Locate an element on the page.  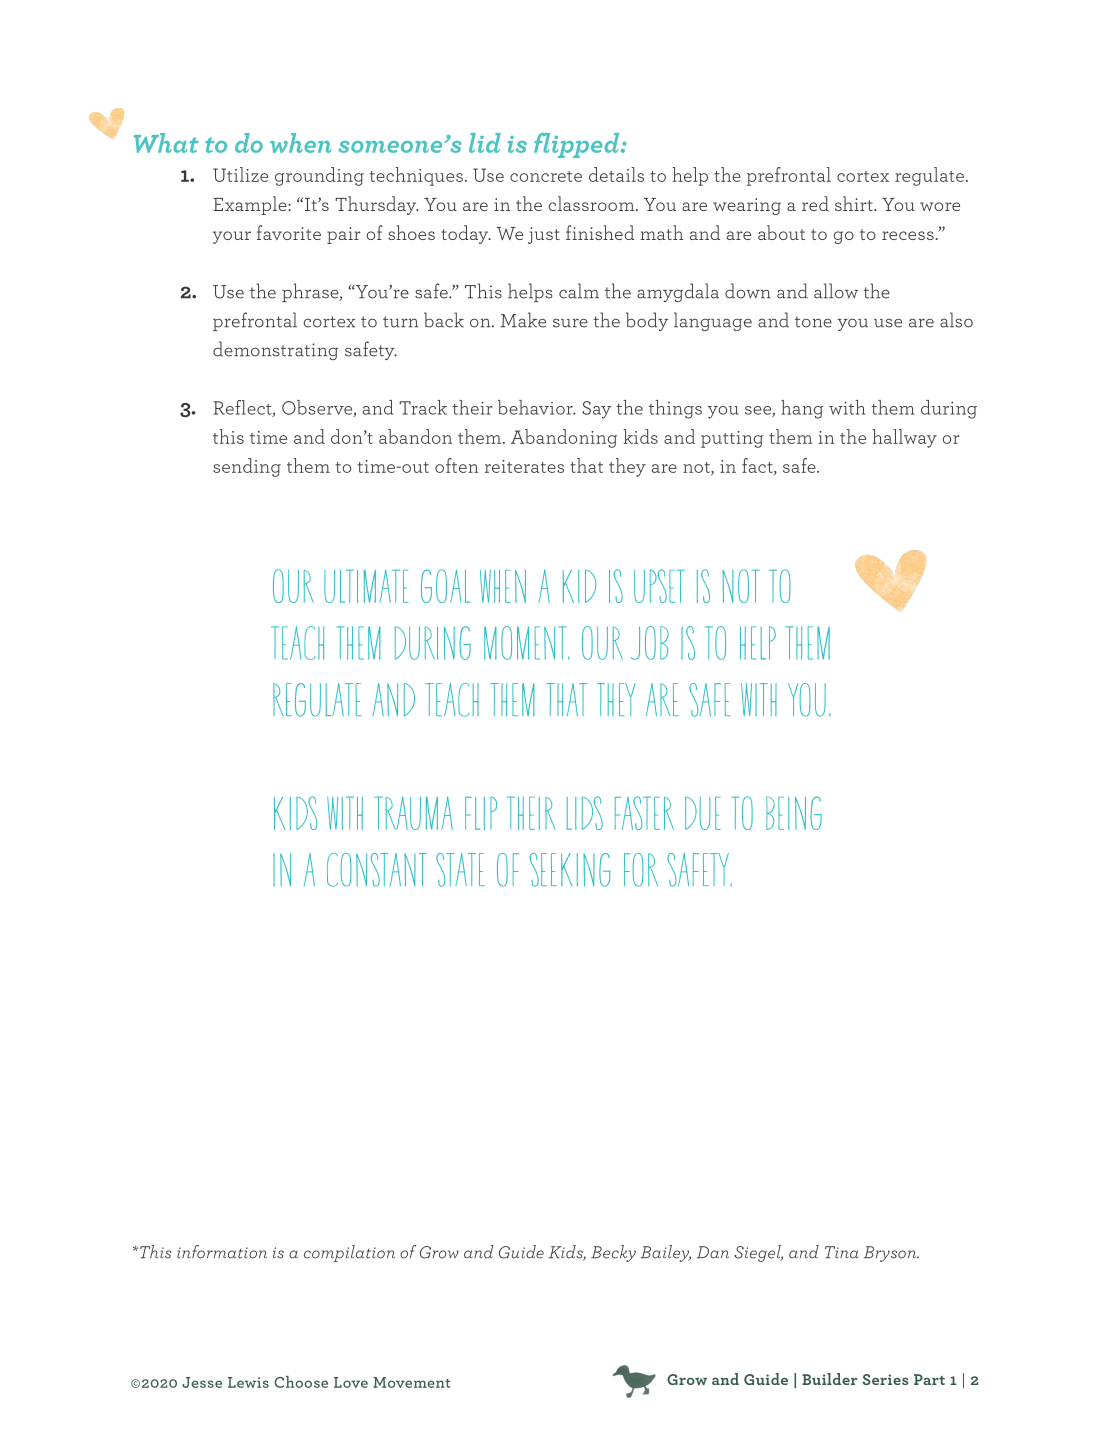
concrete is located at coordinates (546, 176).
